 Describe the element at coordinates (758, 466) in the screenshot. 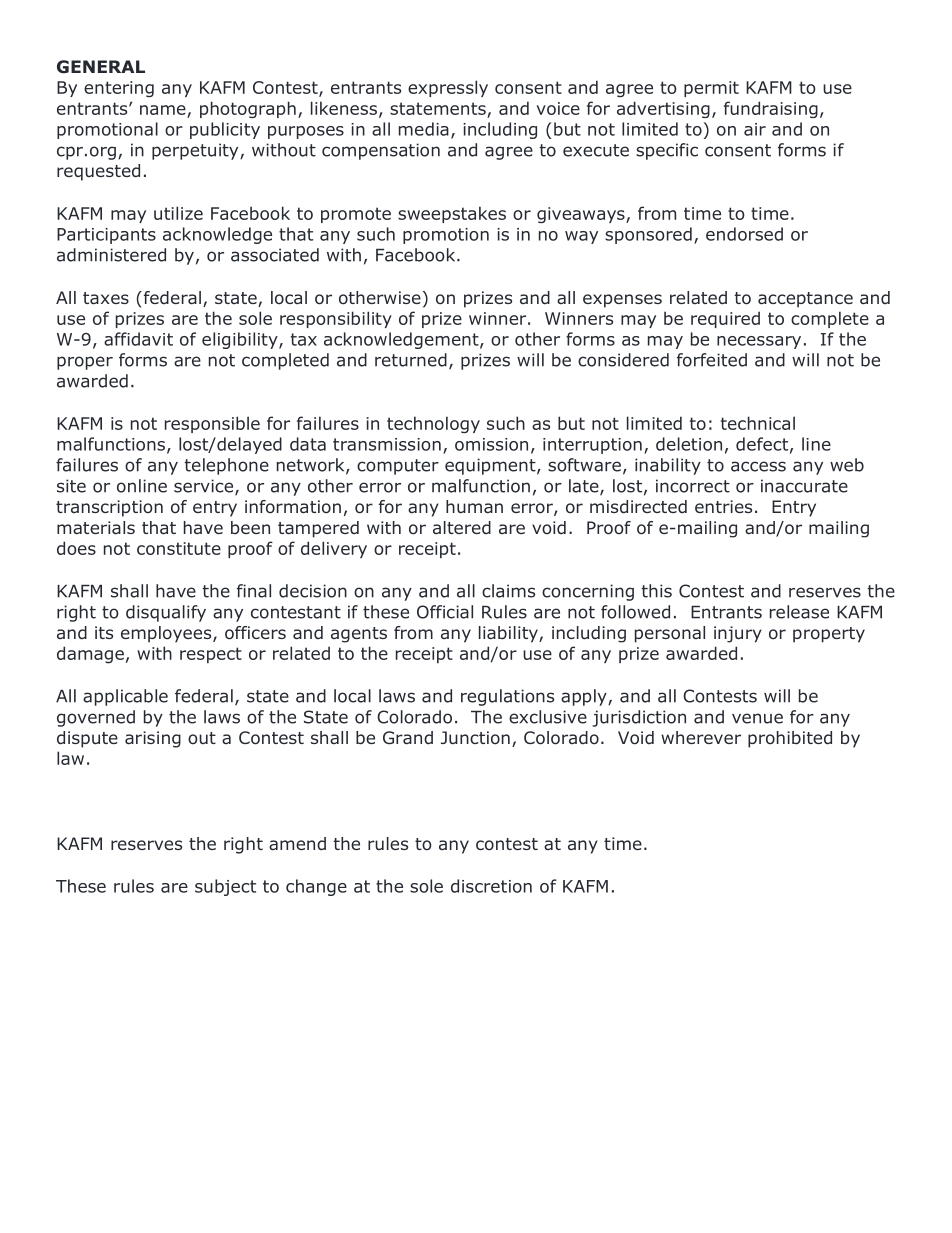

I see `access` at that location.
